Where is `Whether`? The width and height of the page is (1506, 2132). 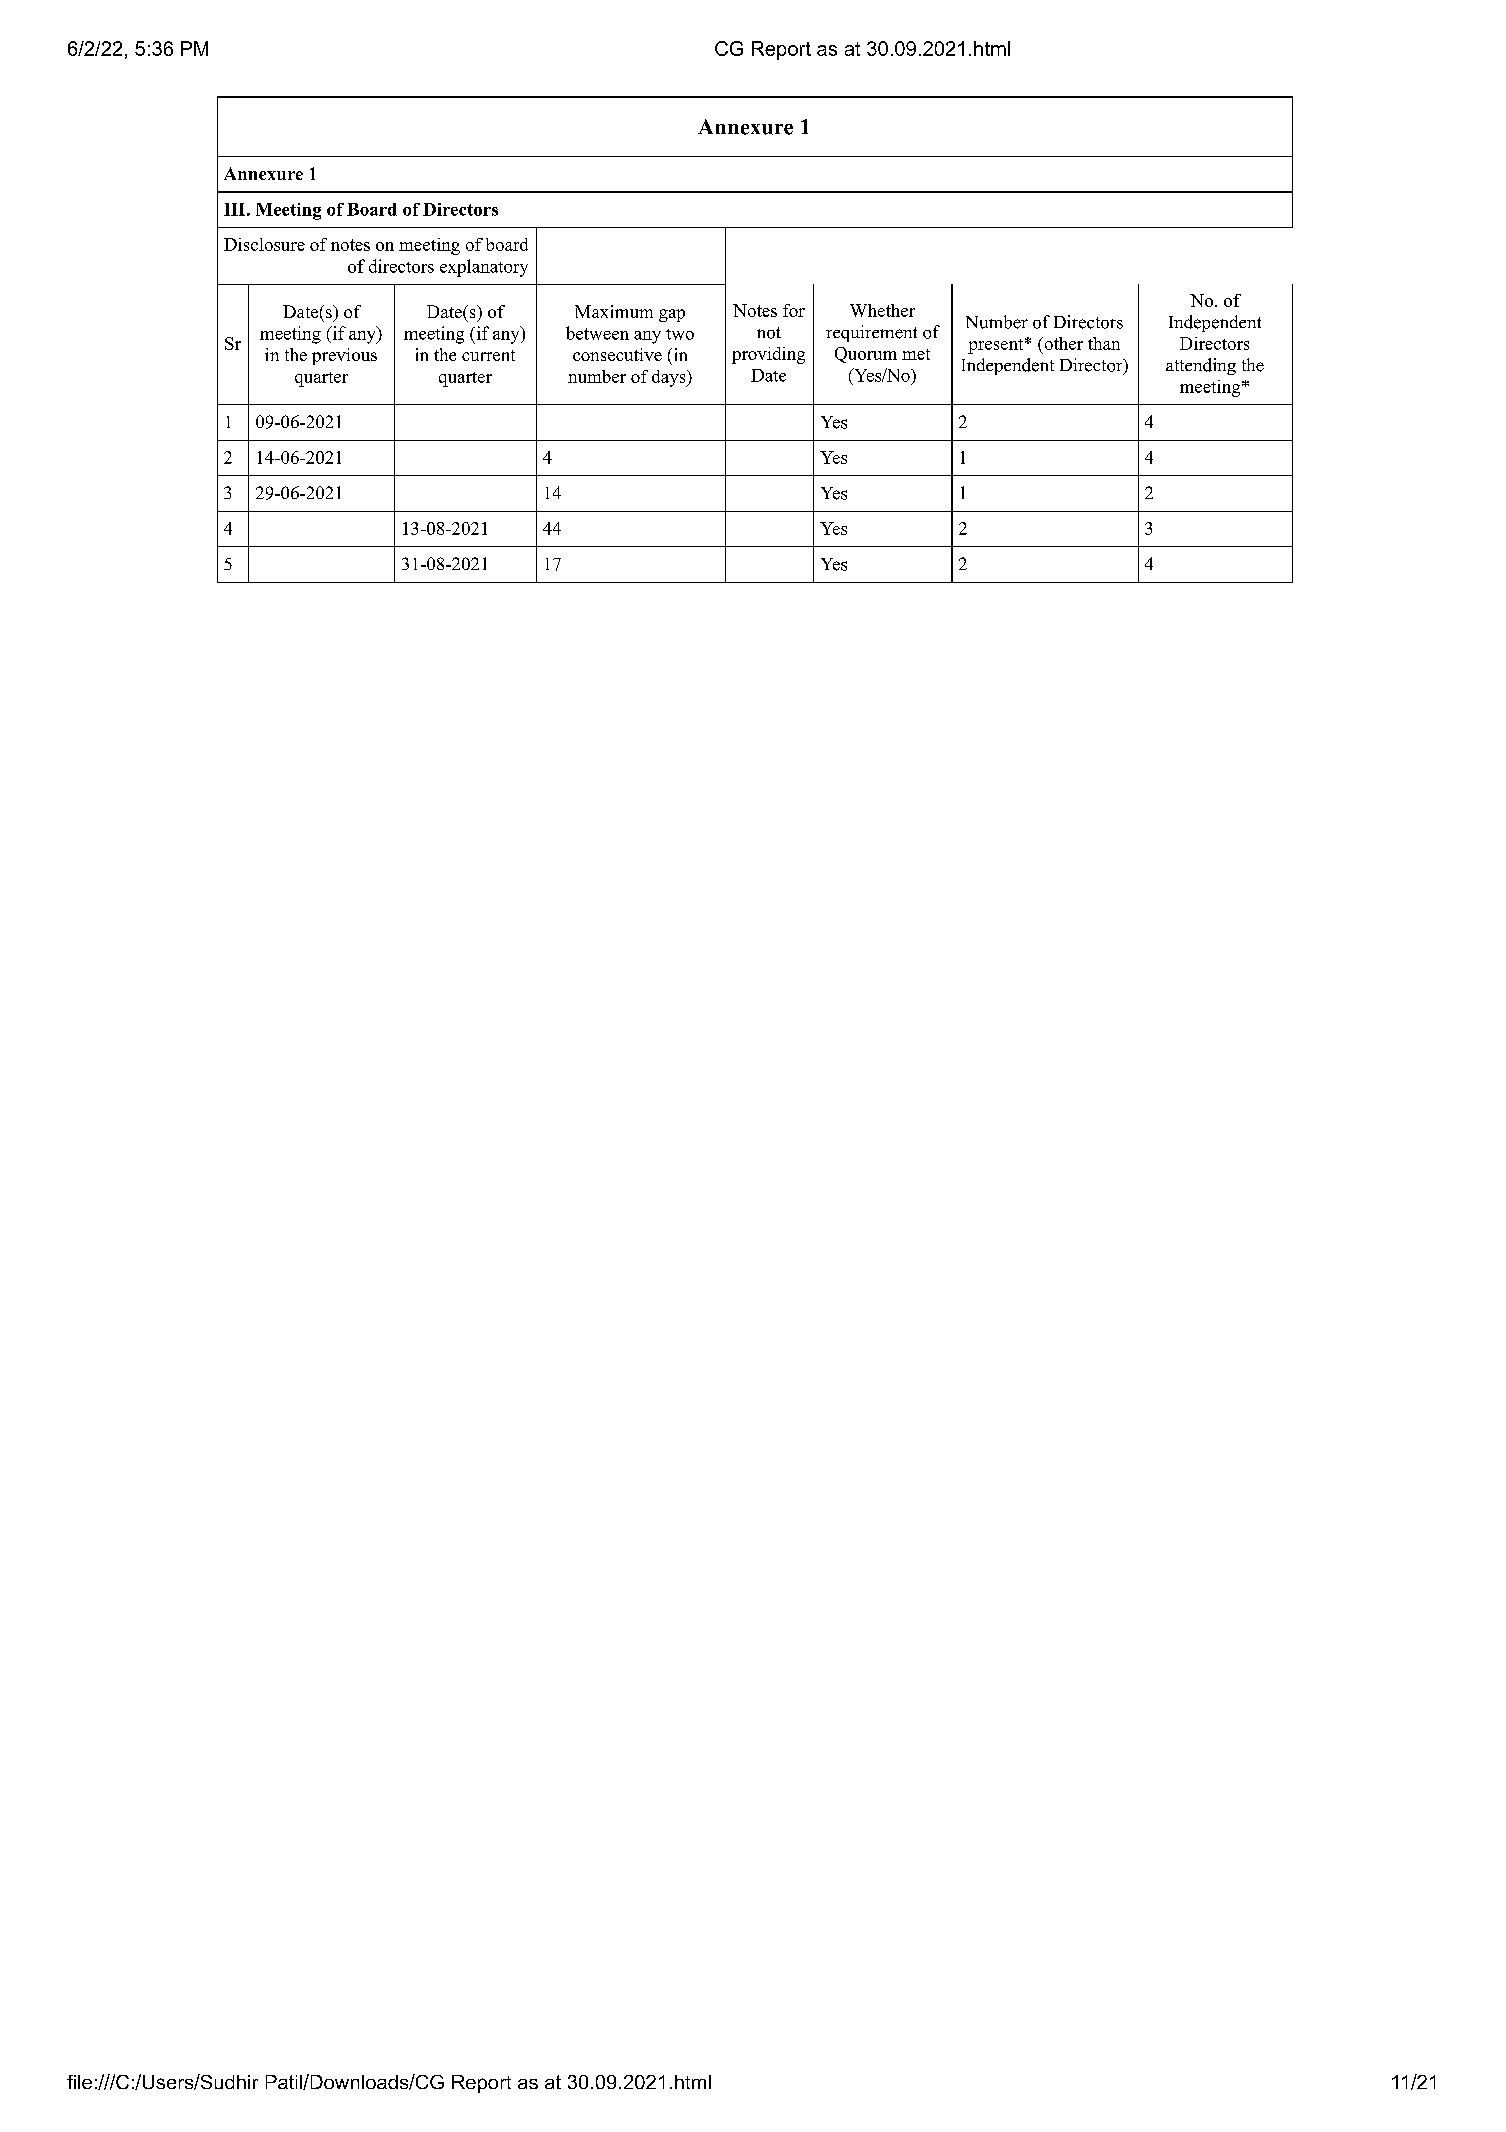
Whether is located at coordinates (882, 310).
